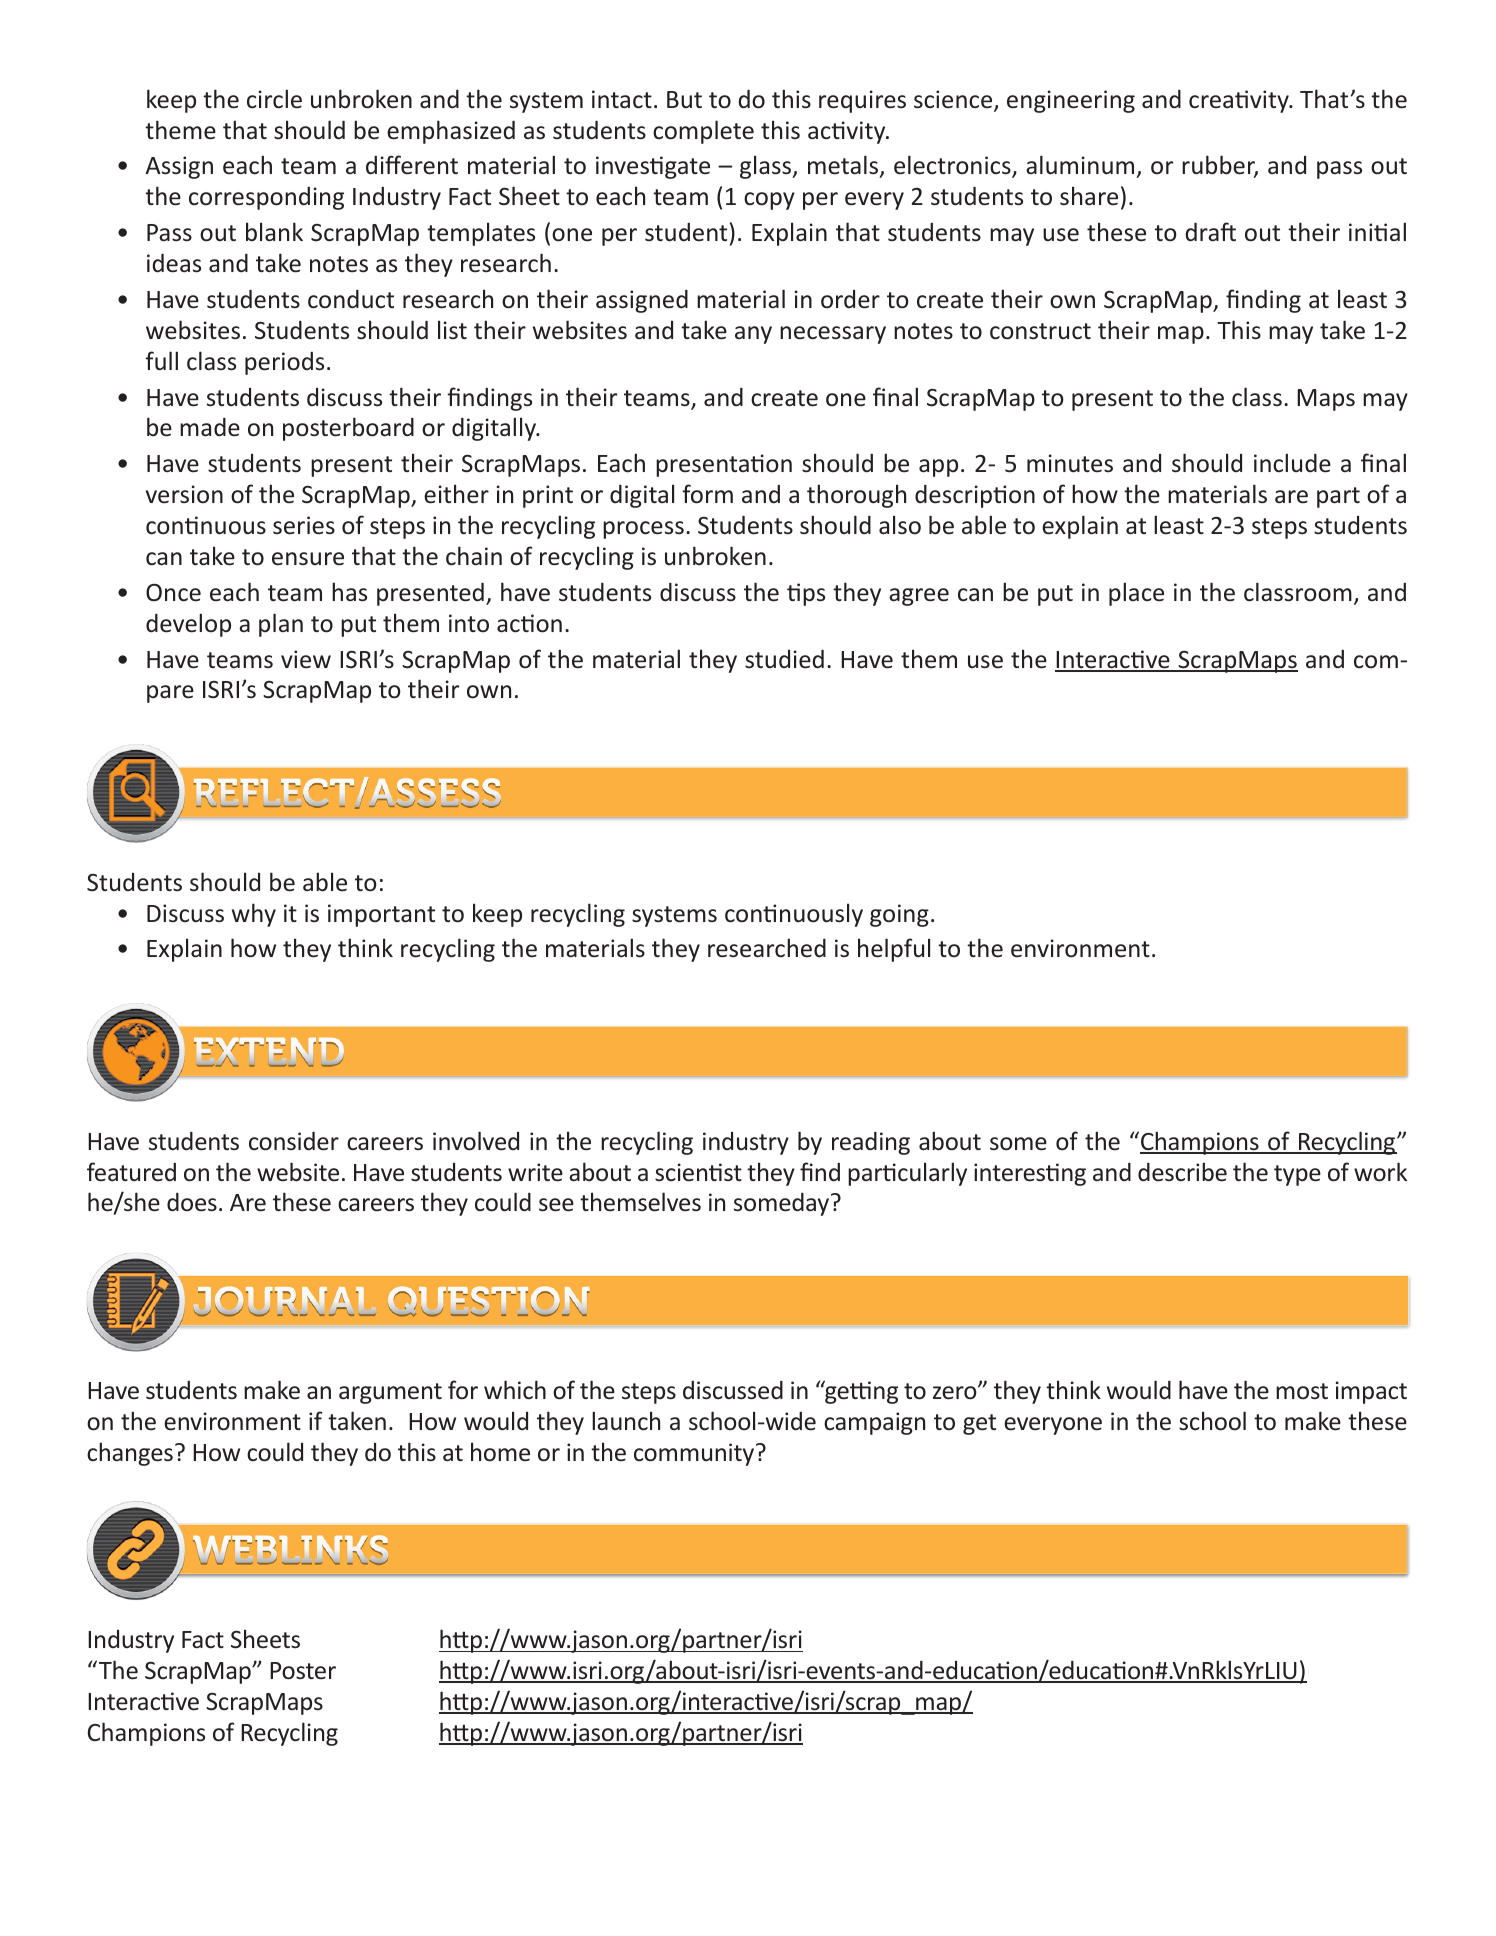  I want to click on describe, so click(1182, 1172).
